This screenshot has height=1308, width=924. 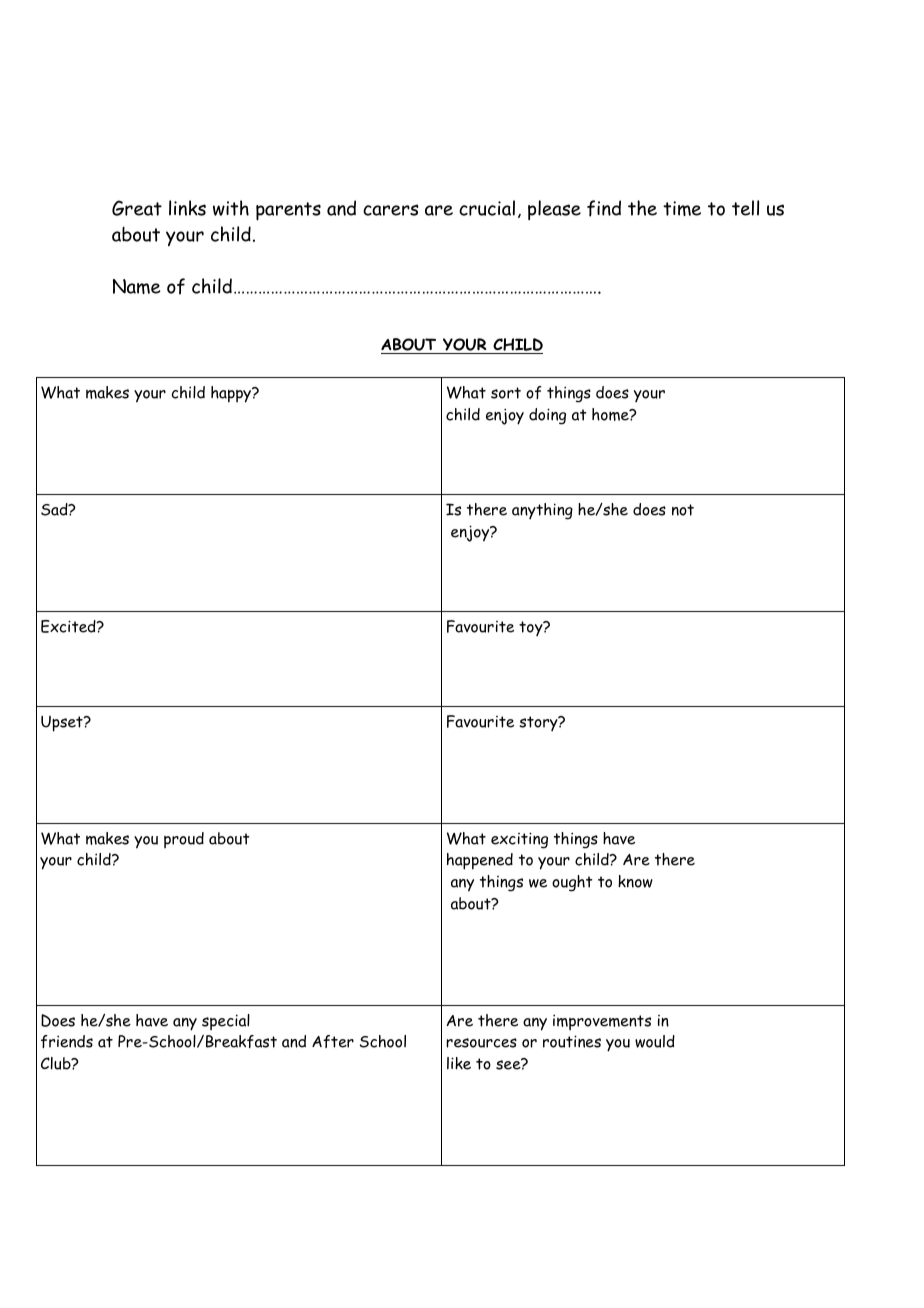 What do you see at coordinates (506, 393) in the screenshot?
I see `sort` at bounding box center [506, 393].
